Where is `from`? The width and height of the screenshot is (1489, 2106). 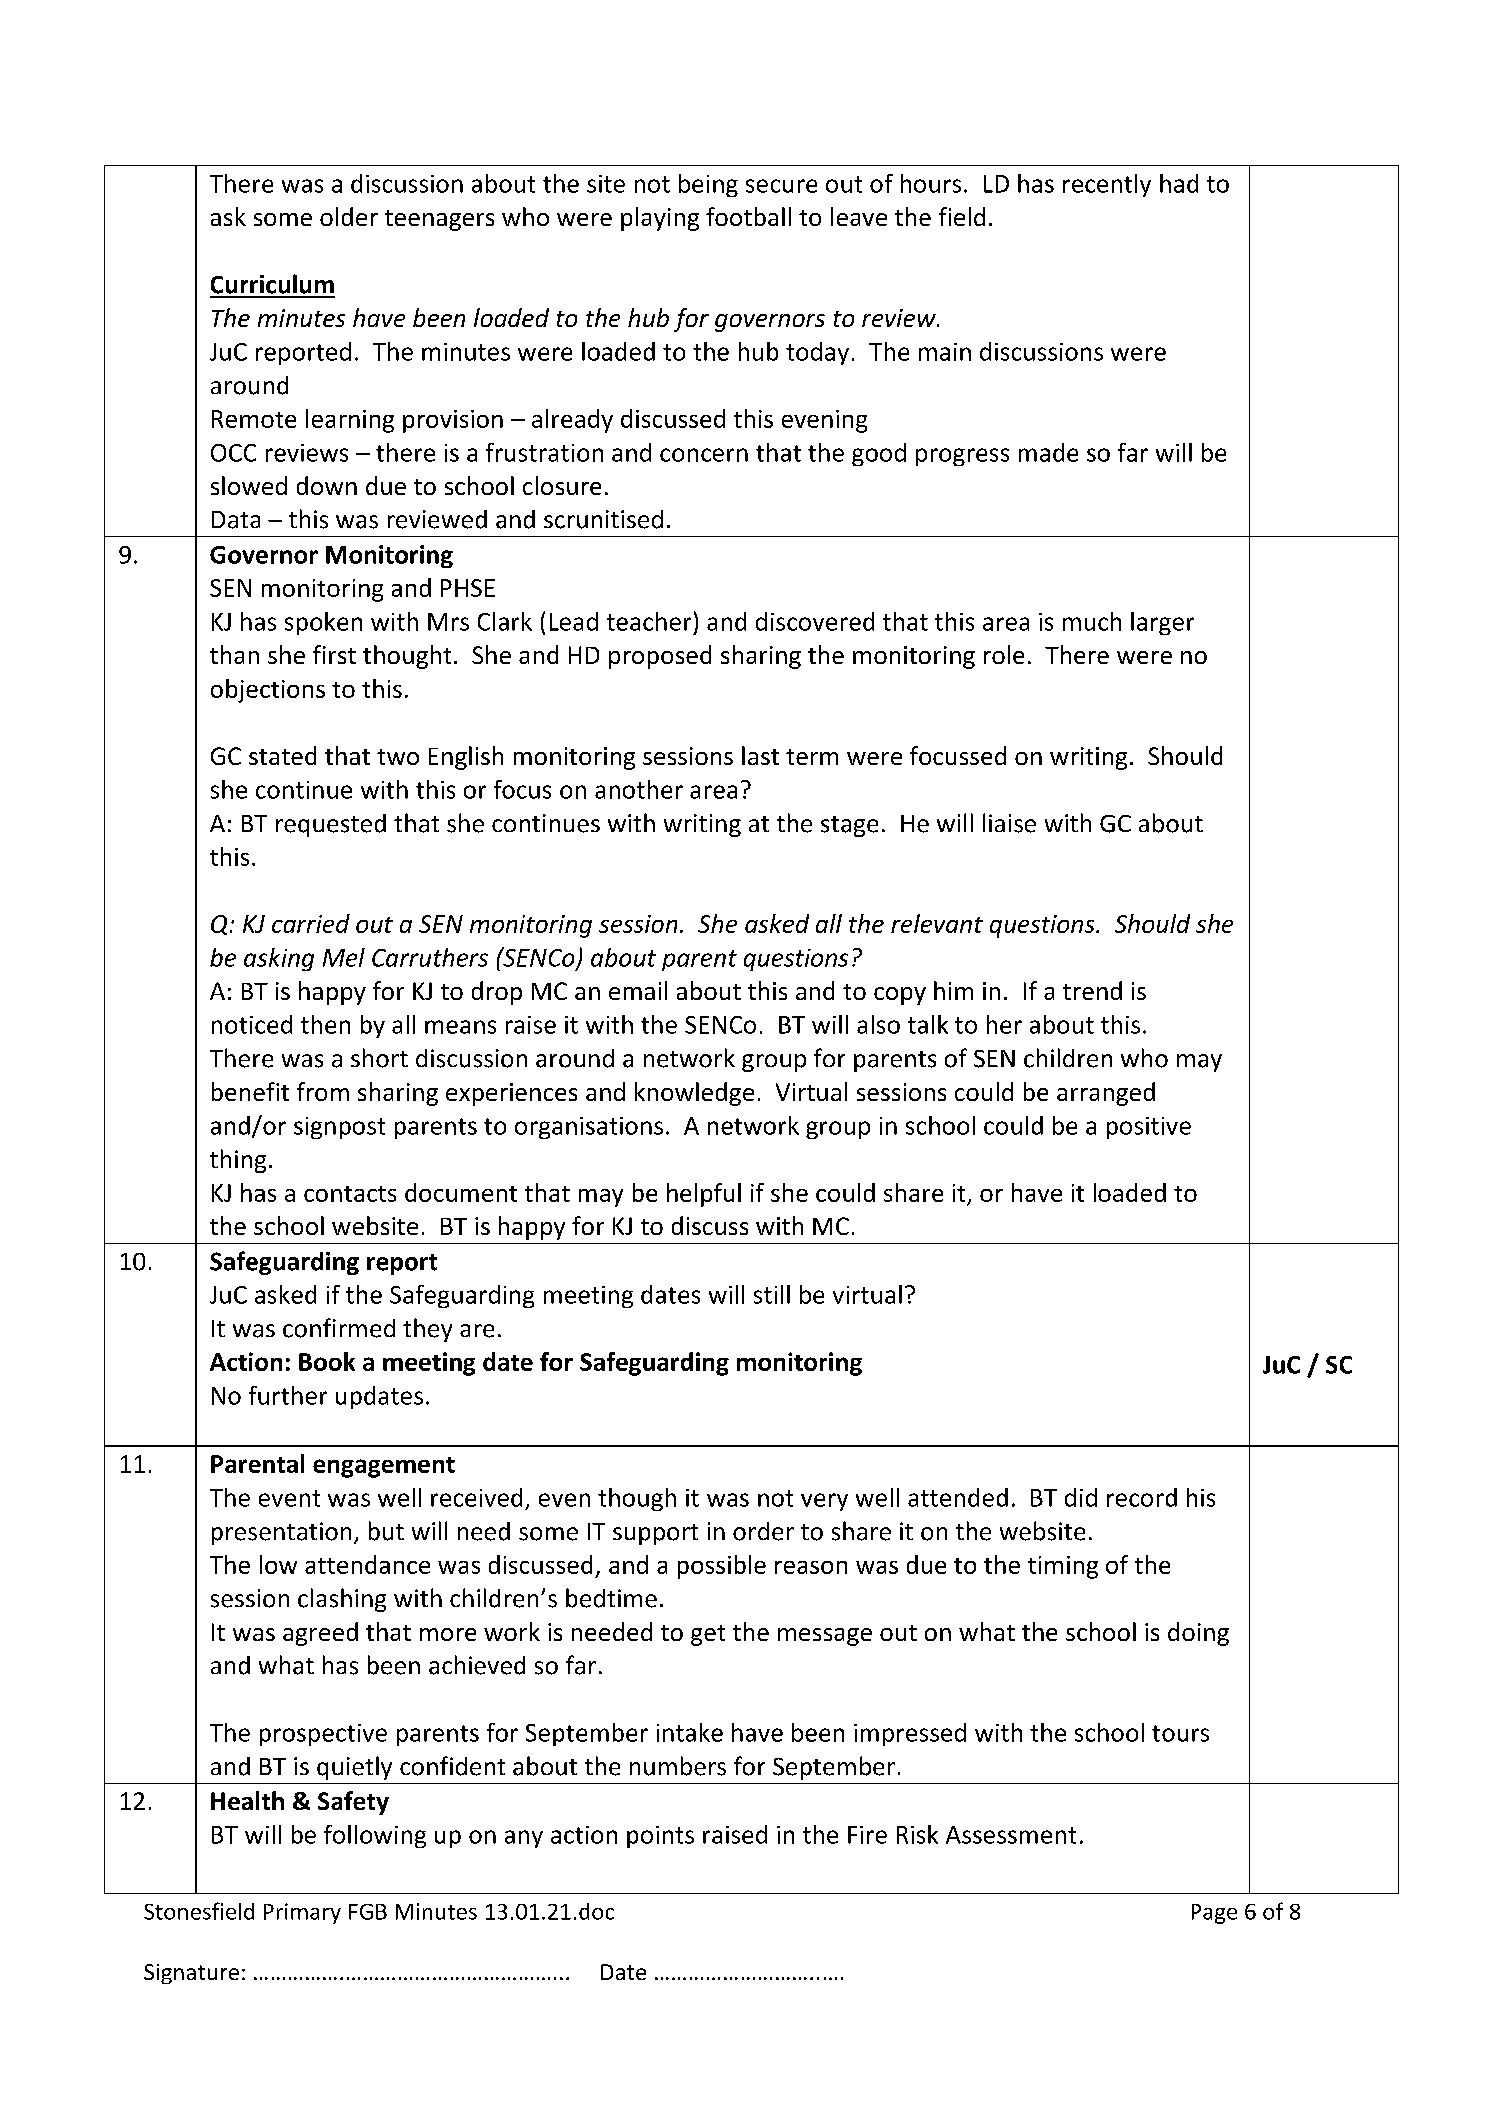
from is located at coordinates (323, 1091).
